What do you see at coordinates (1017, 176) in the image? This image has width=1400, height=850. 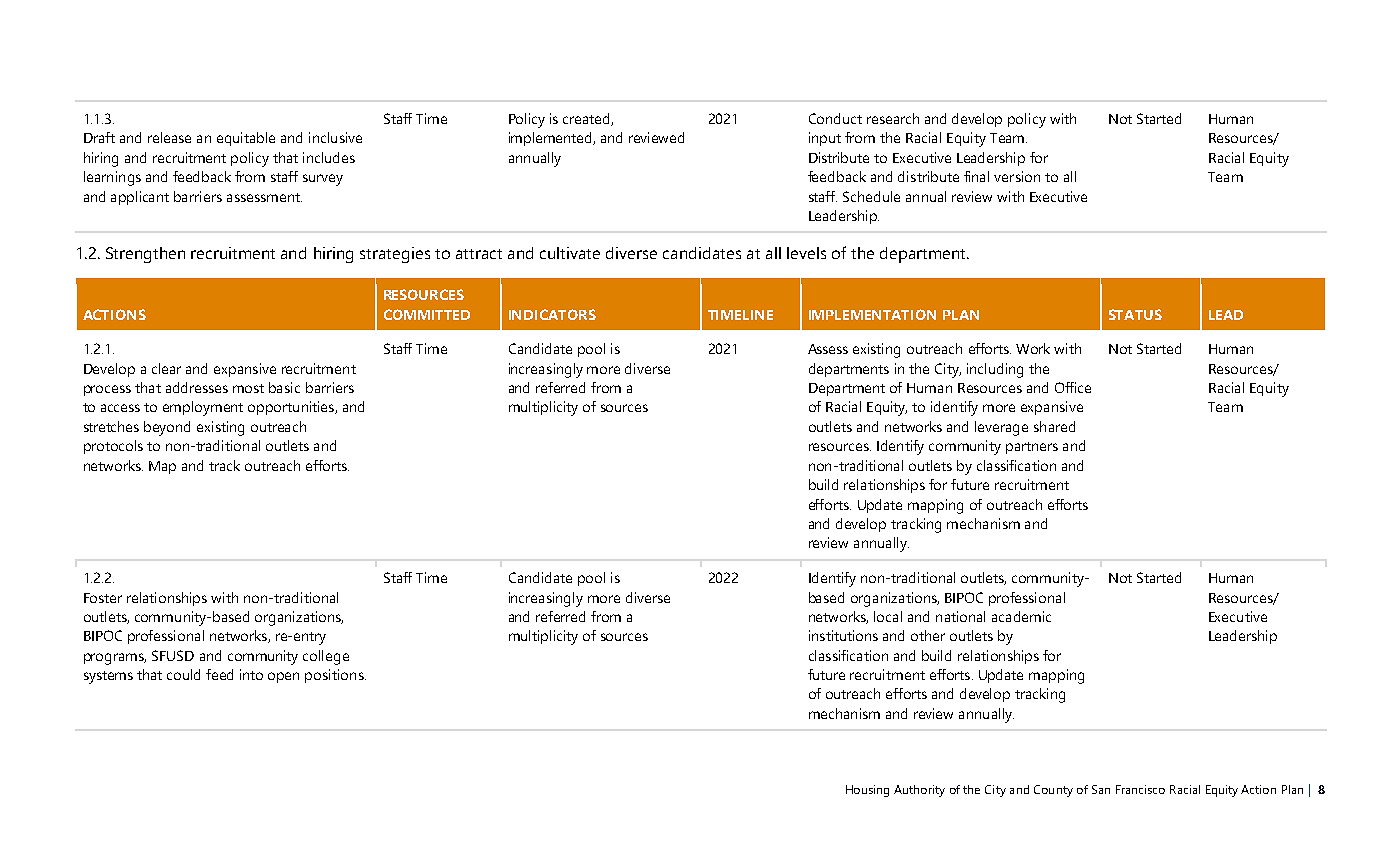 I see `version` at bounding box center [1017, 176].
